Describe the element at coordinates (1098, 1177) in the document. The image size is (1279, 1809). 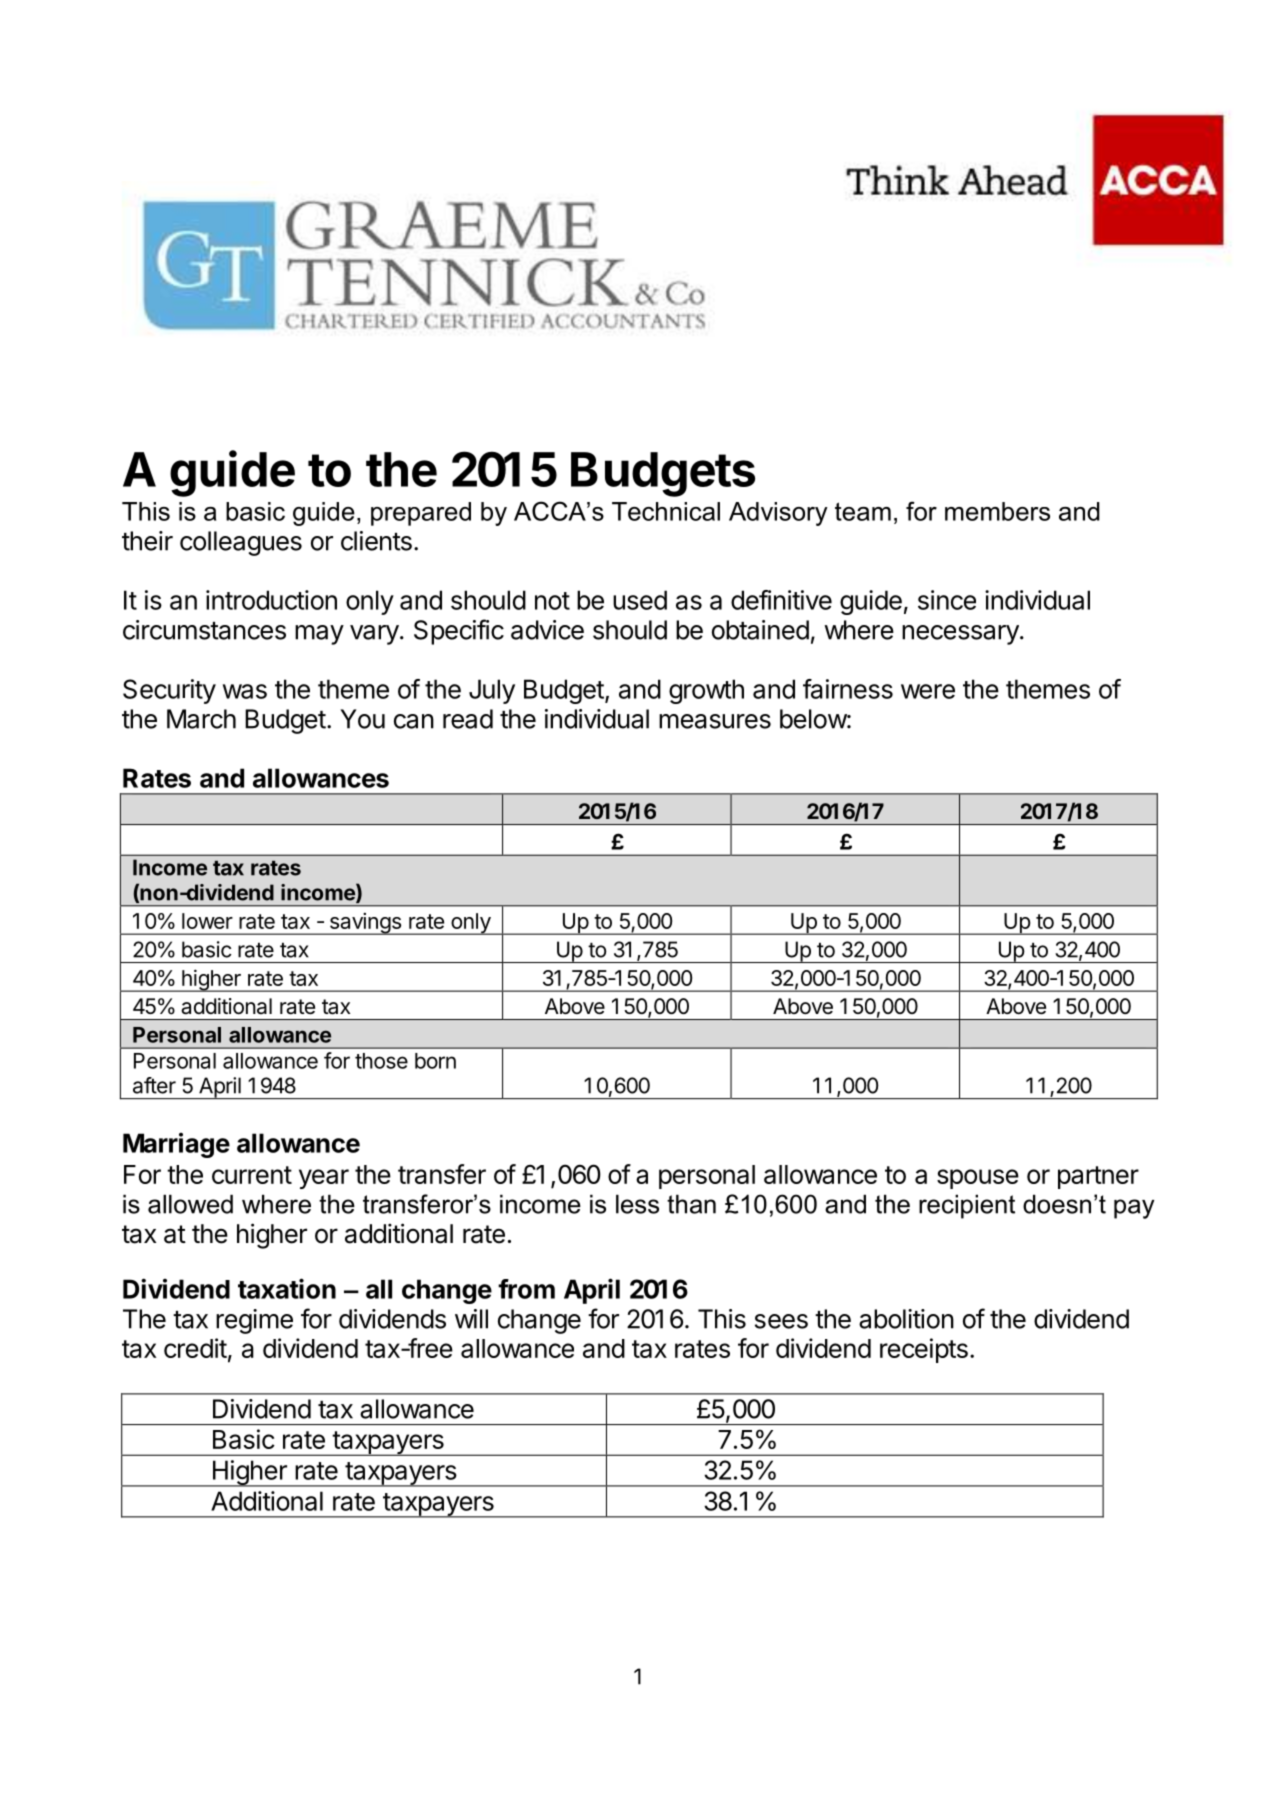
I see `partner` at that location.
